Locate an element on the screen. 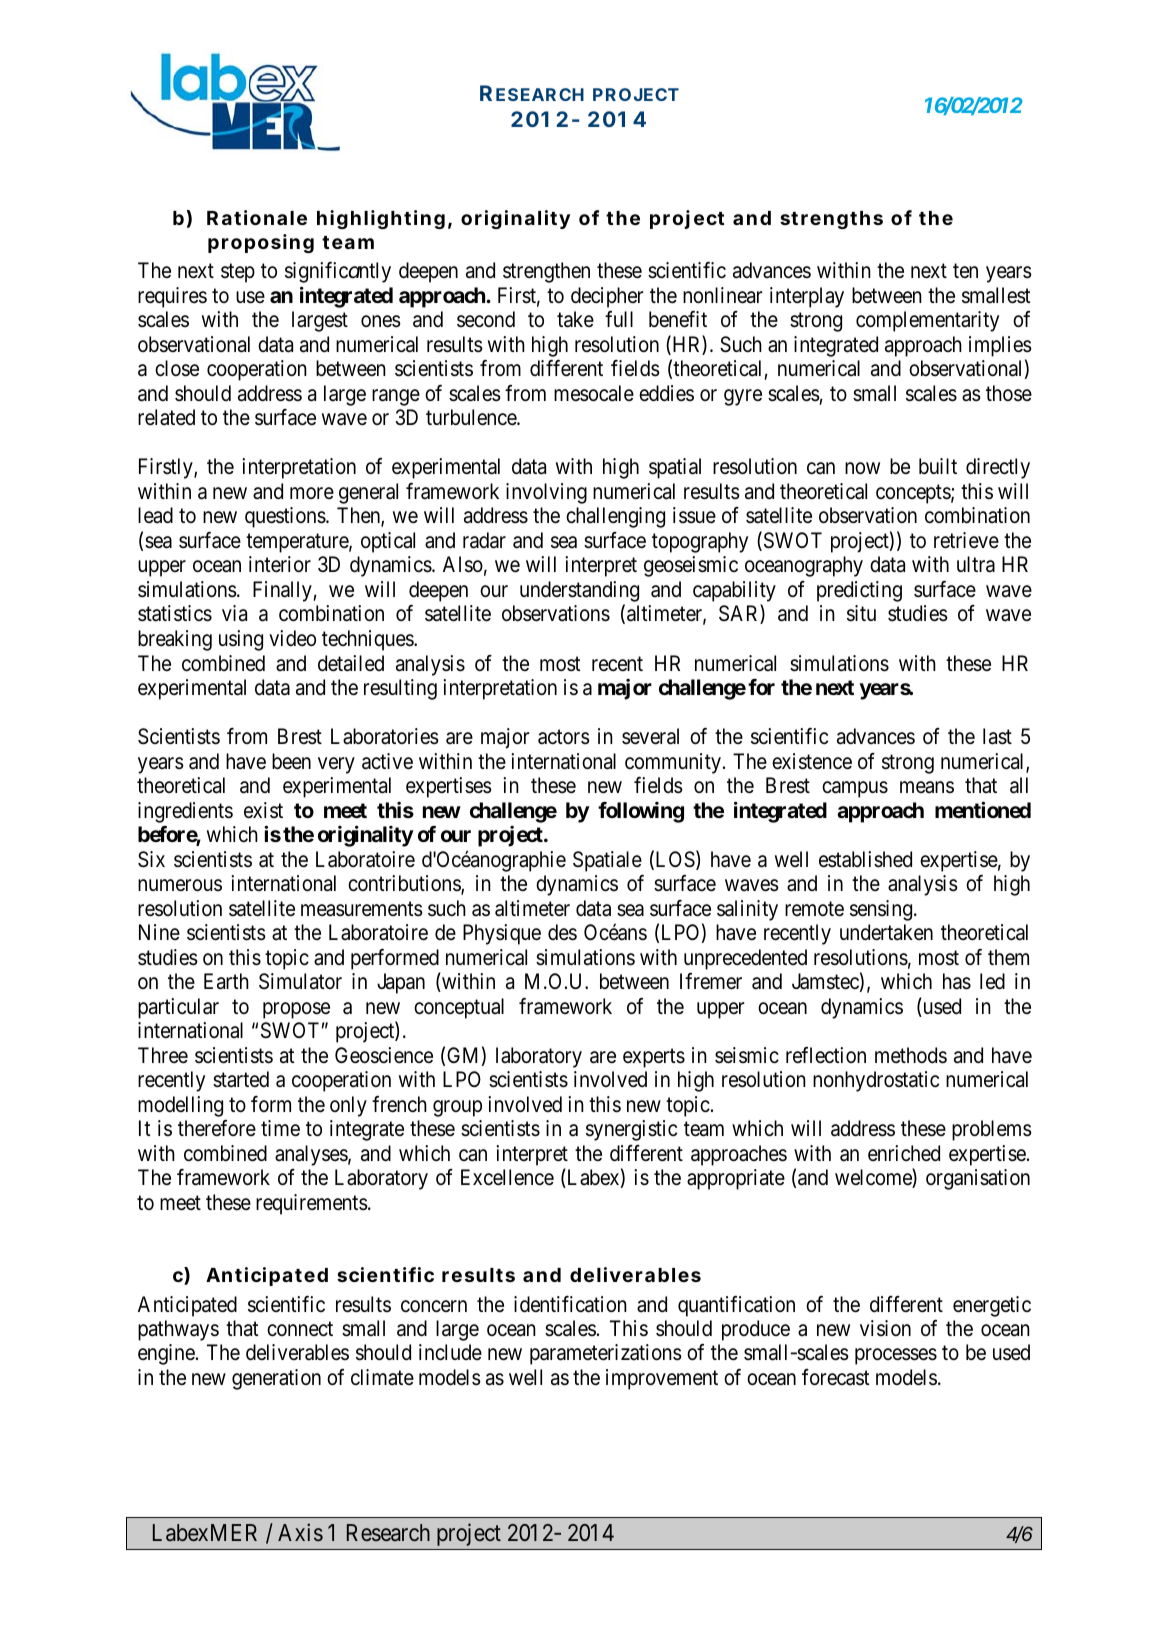 The image size is (1154, 1632). improvement is located at coordinates (662, 1379).
